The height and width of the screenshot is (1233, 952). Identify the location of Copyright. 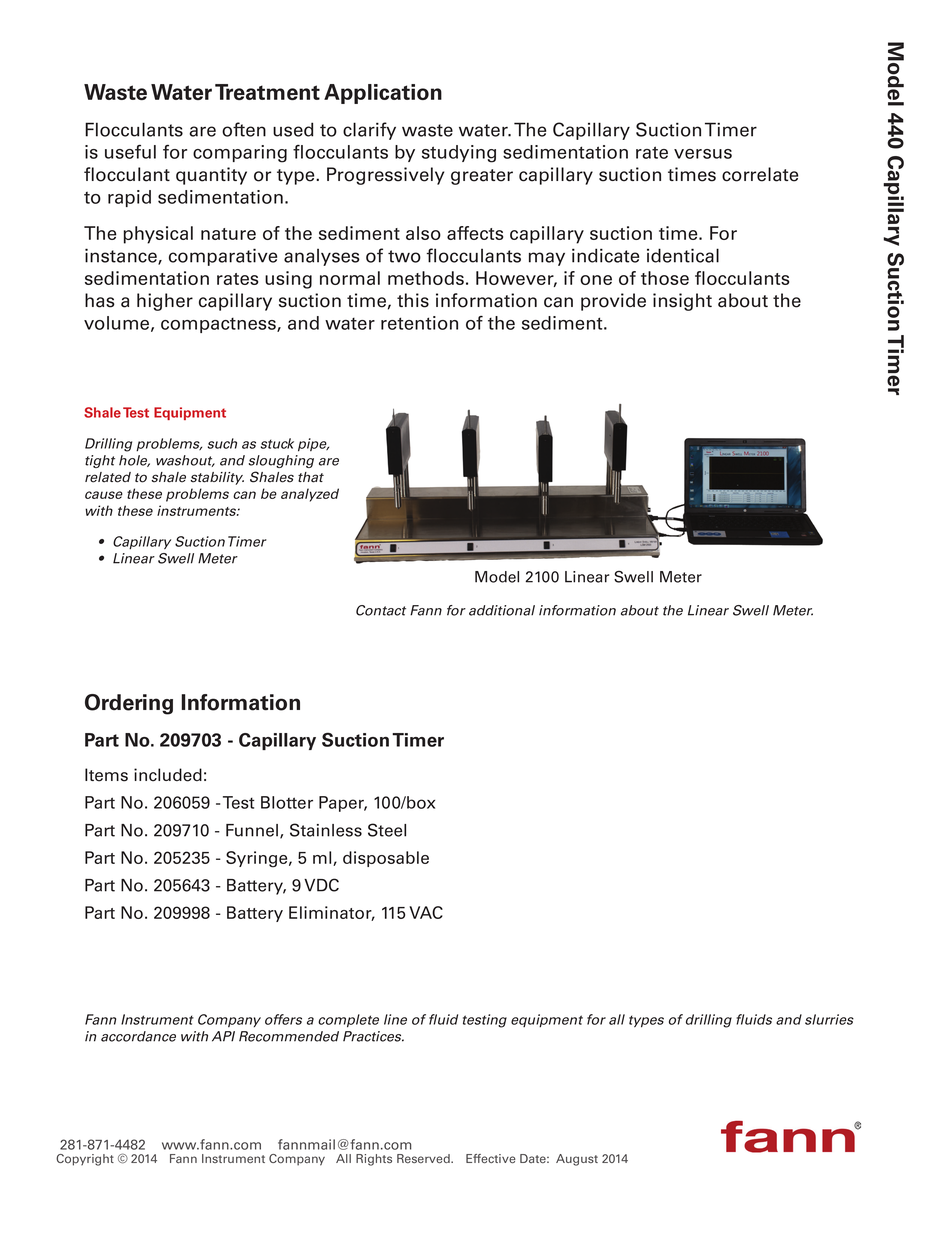
(85, 1160).
